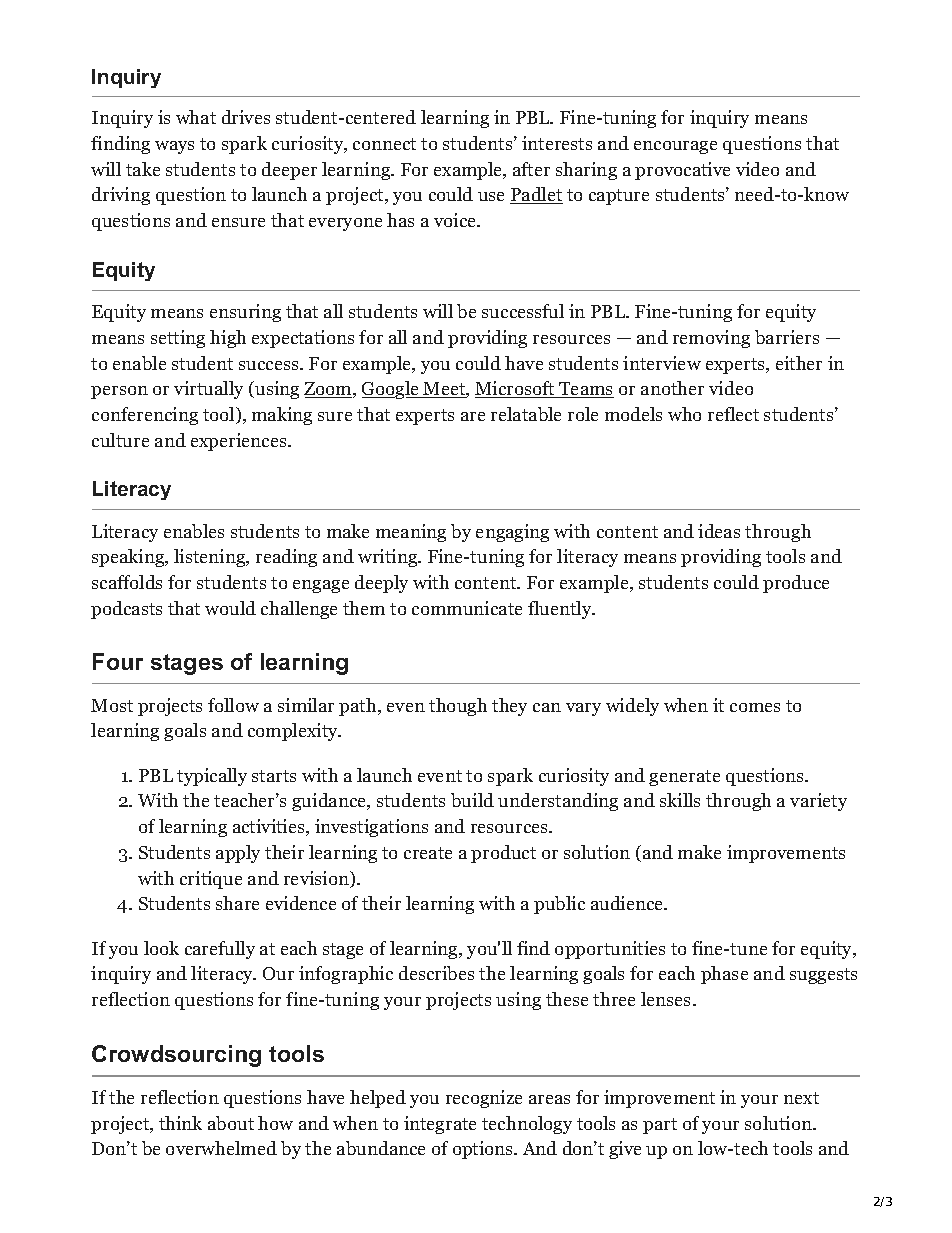  I want to click on think, so click(180, 1123).
